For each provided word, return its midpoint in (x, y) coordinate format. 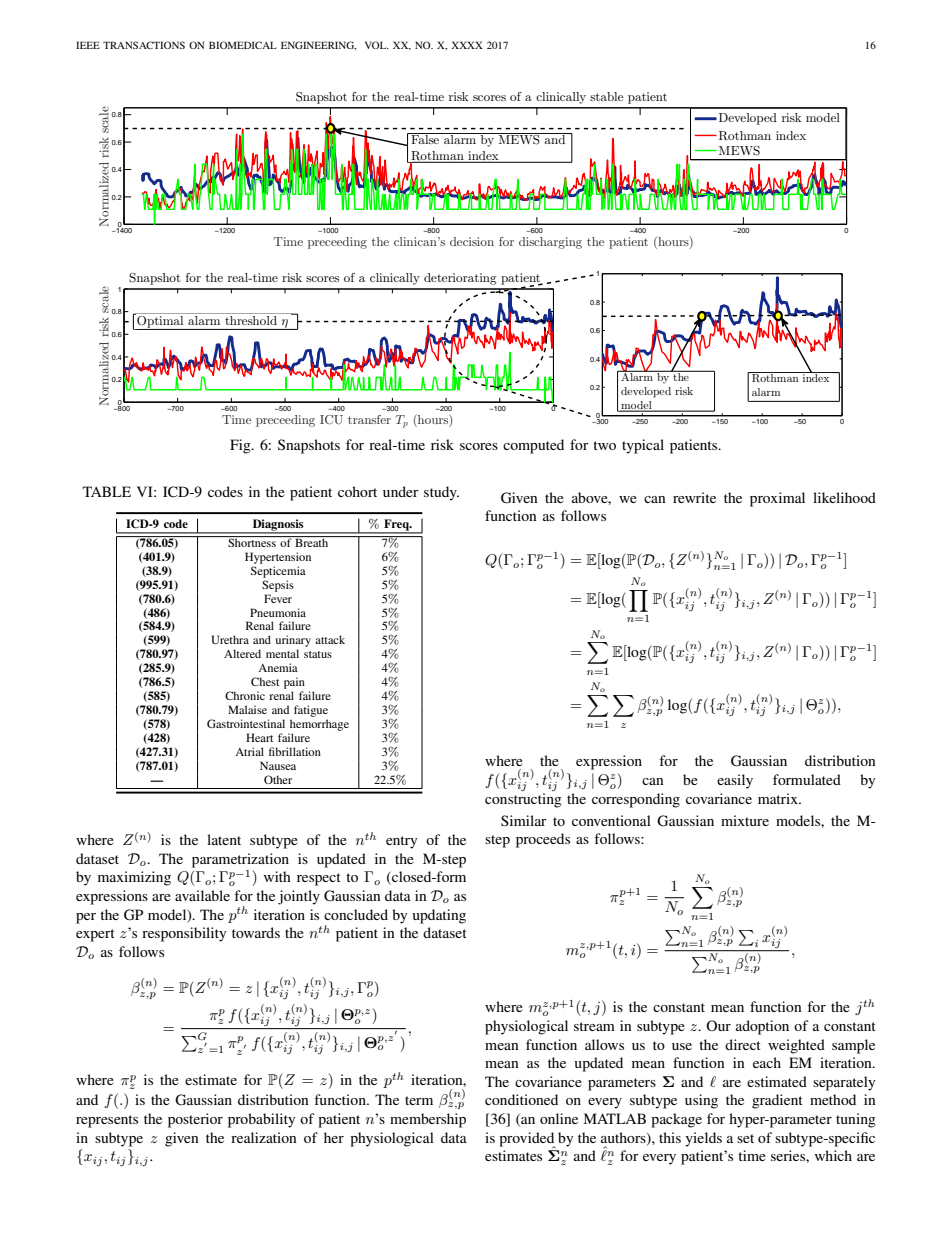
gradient (777, 1101)
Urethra (230, 639)
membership (428, 1120)
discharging (550, 243)
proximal (777, 499)
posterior (195, 1120)
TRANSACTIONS (144, 45)
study (441, 493)
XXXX (467, 45)
